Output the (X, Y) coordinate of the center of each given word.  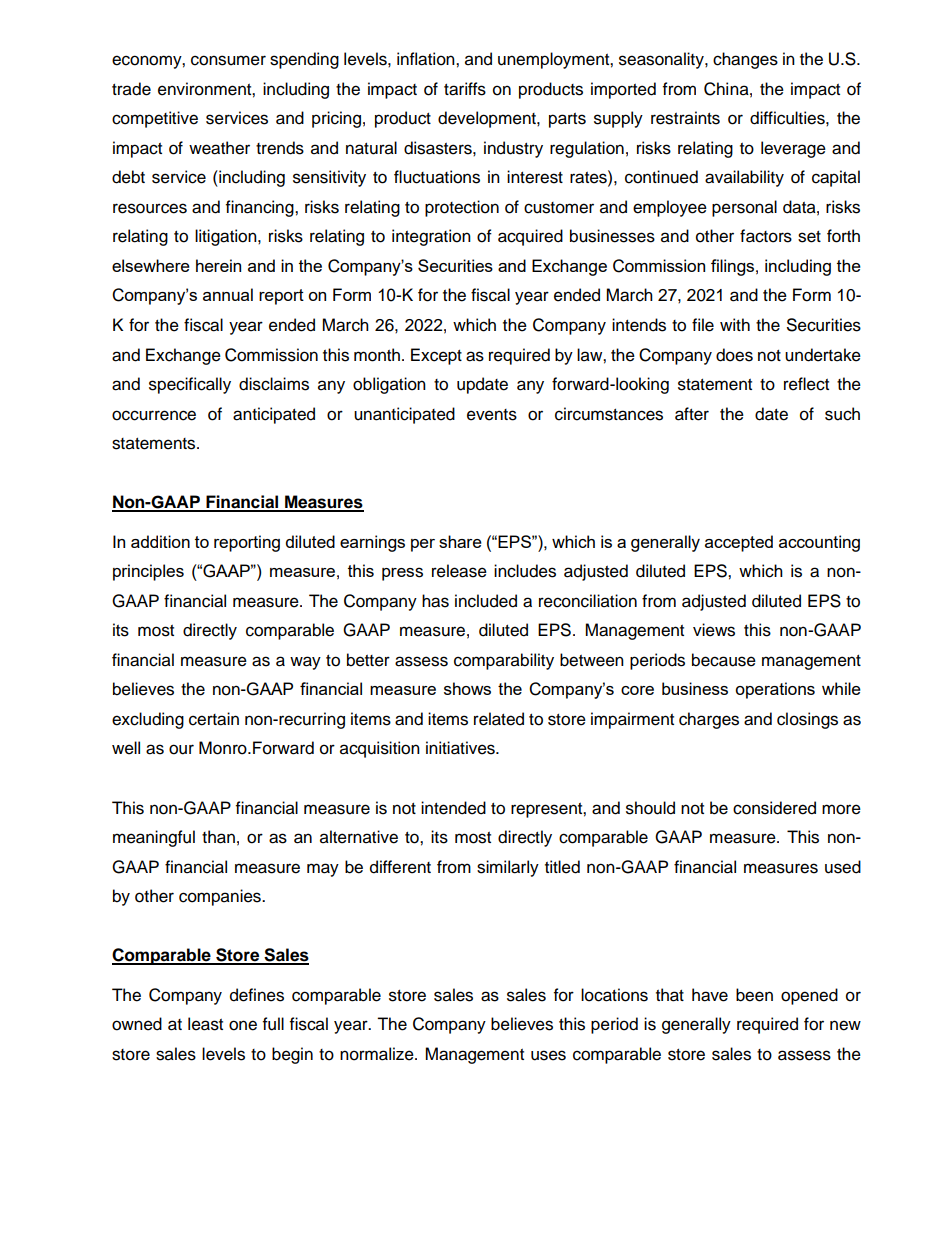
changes (745, 60)
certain (214, 719)
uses (548, 1055)
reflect (806, 384)
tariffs (465, 89)
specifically (190, 385)
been (754, 995)
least (205, 1024)
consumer (228, 60)
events (492, 415)
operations (775, 690)
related (499, 719)
